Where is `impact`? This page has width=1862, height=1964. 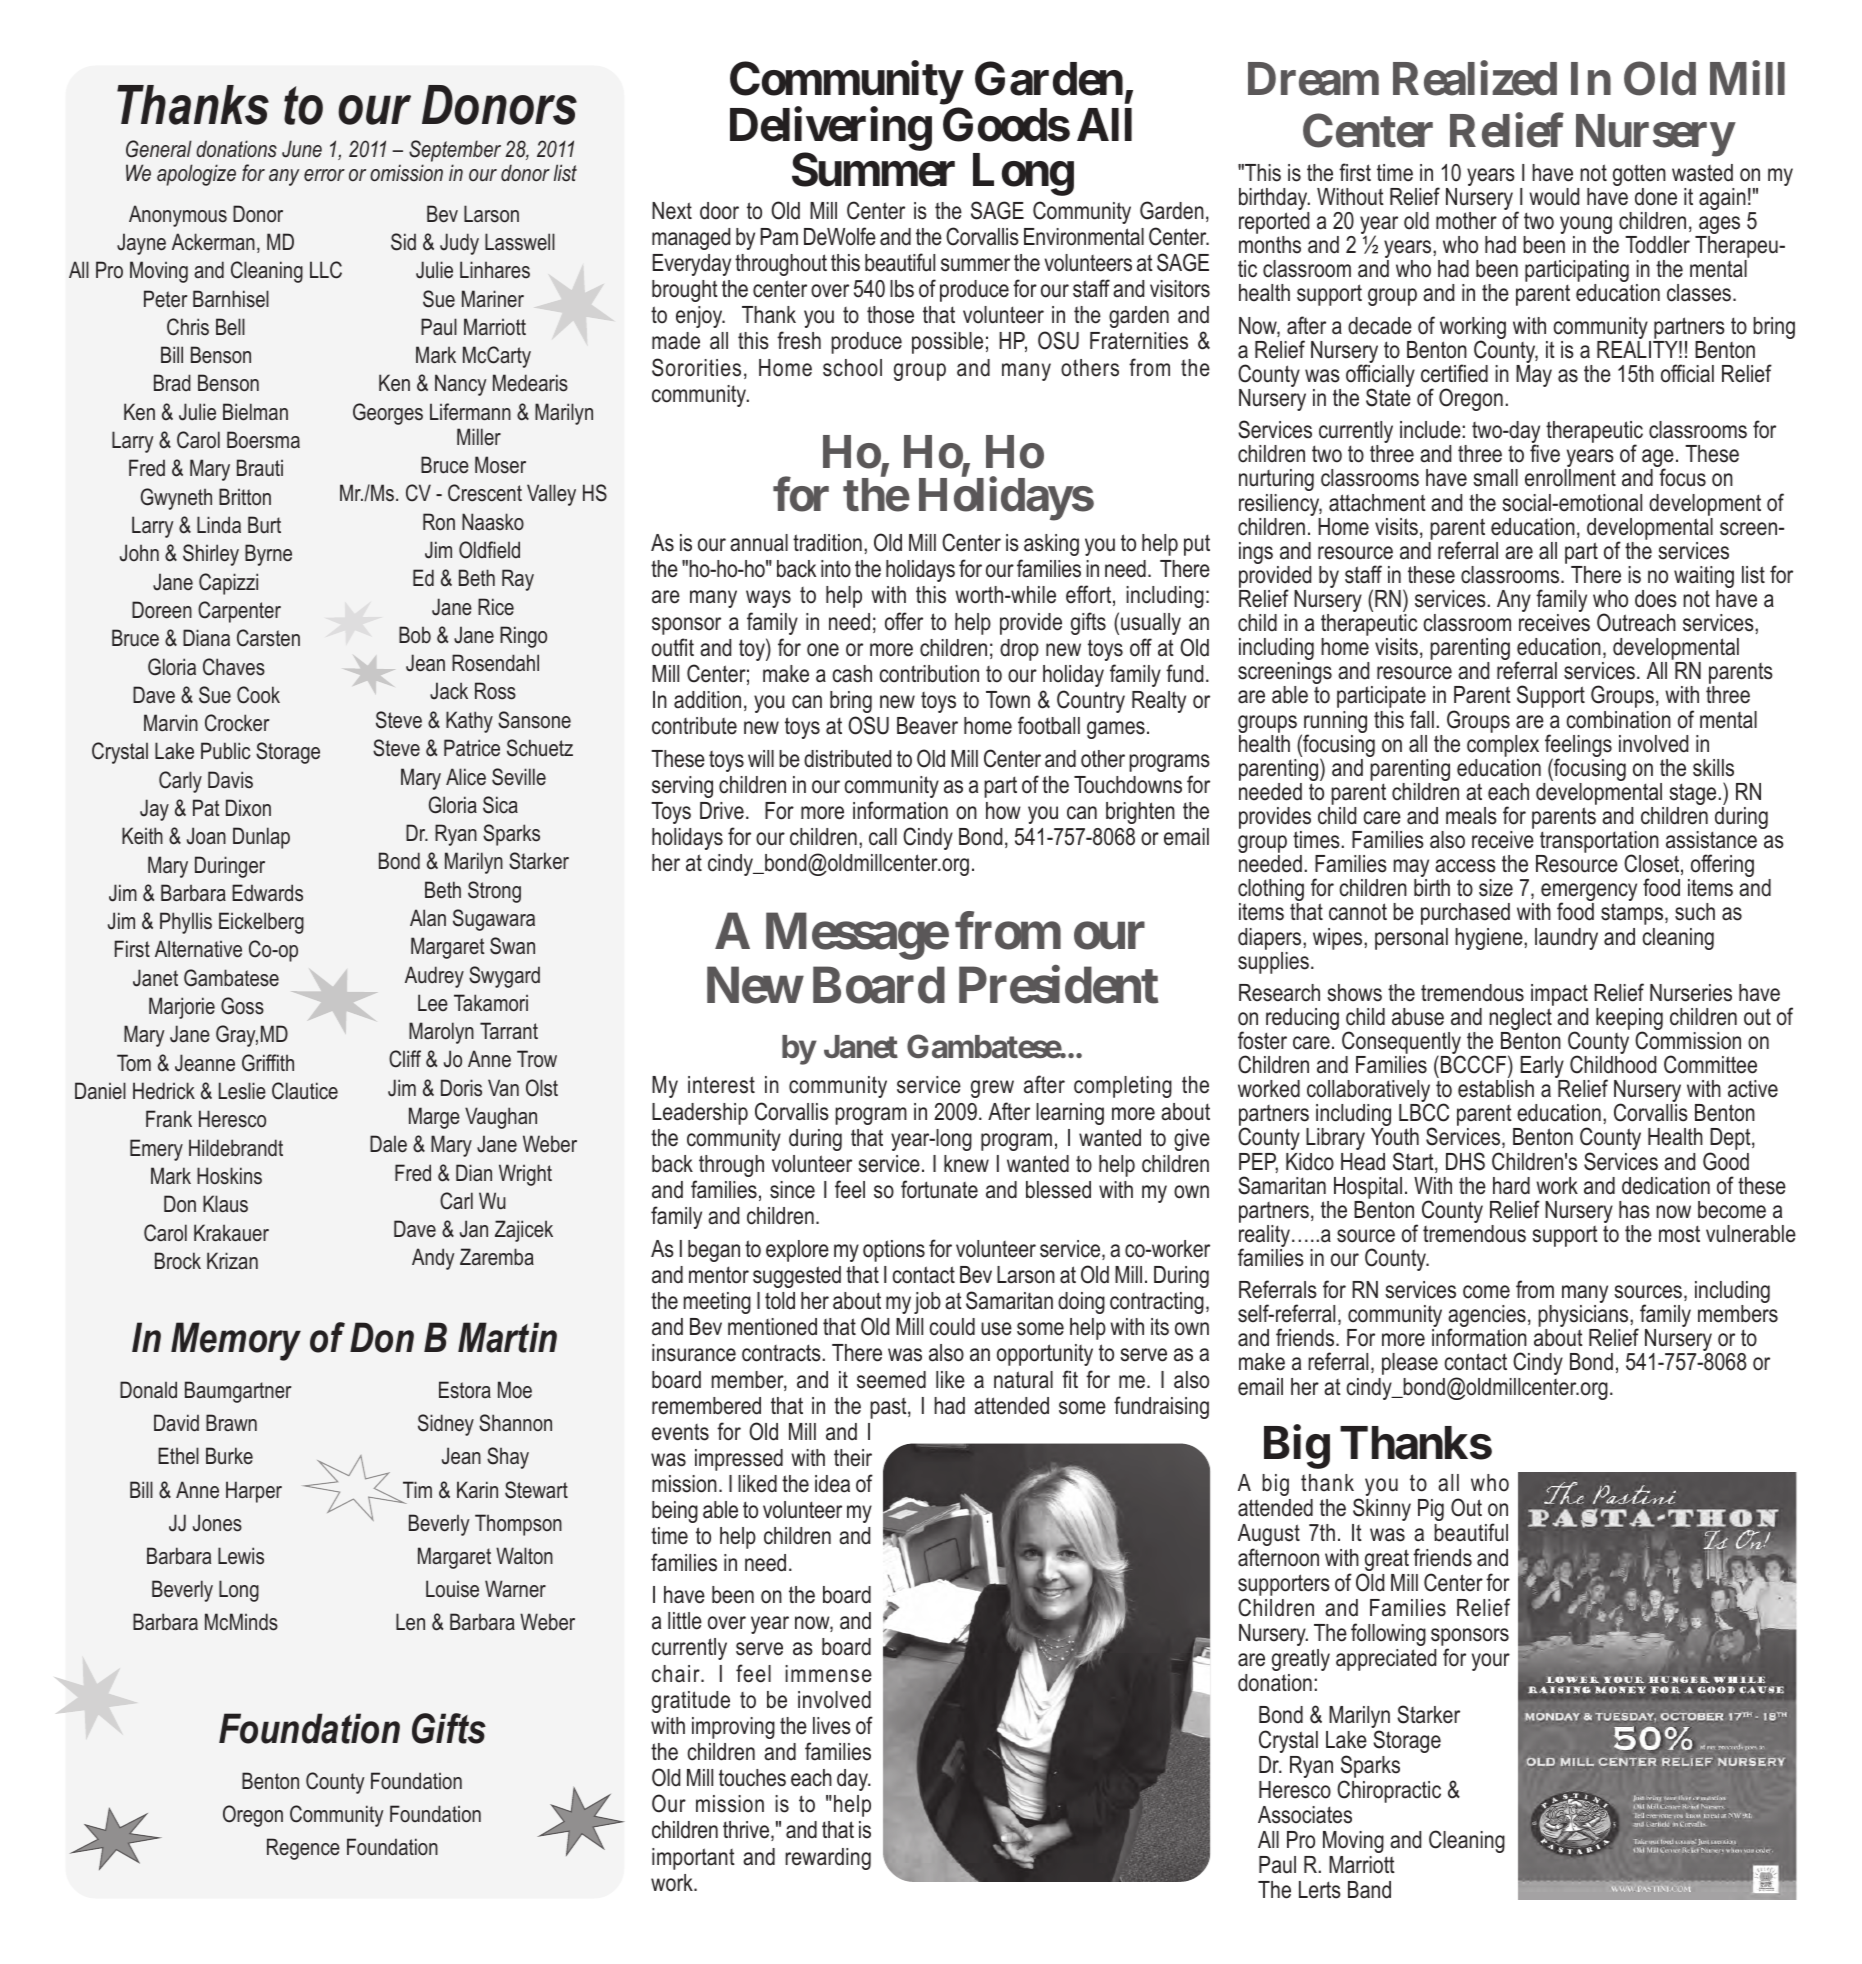
impact is located at coordinates (1559, 995).
